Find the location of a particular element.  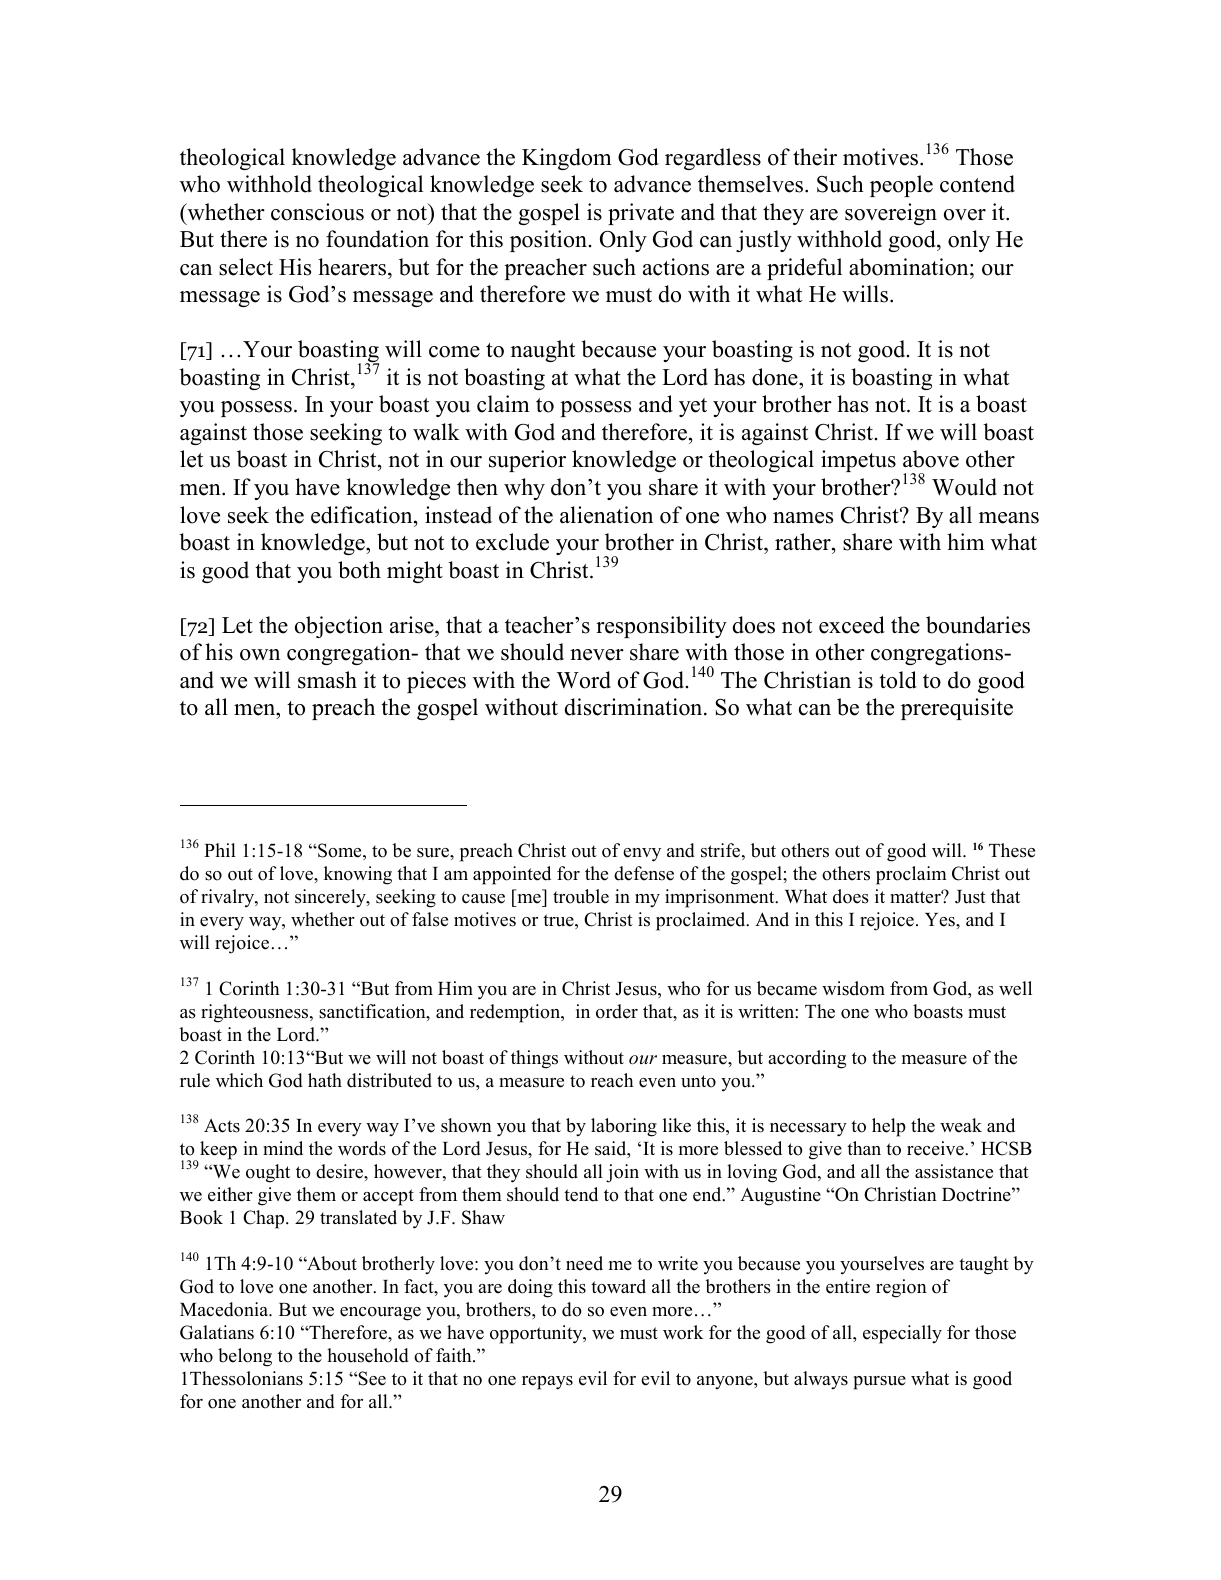

especially is located at coordinates (902, 1334).
